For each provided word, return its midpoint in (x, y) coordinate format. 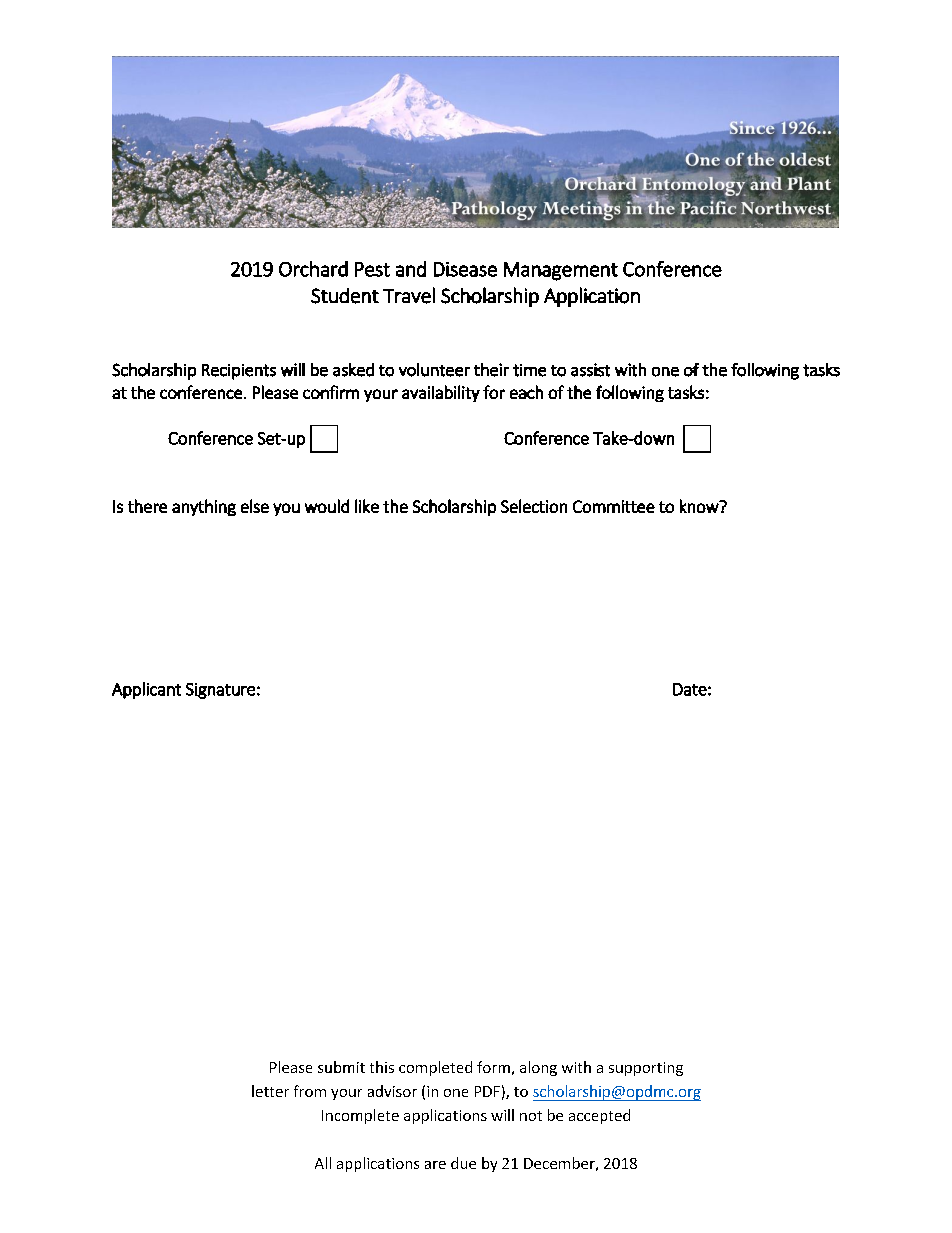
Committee (614, 506)
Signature (220, 691)
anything (204, 507)
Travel (409, 295)
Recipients (239, 372)
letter (270, 1091)
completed (435, 1068)
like (367, 506)
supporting (646, 1069)
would (327, 506)
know (700, 506)
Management (561, 271)
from (310, 1091)
